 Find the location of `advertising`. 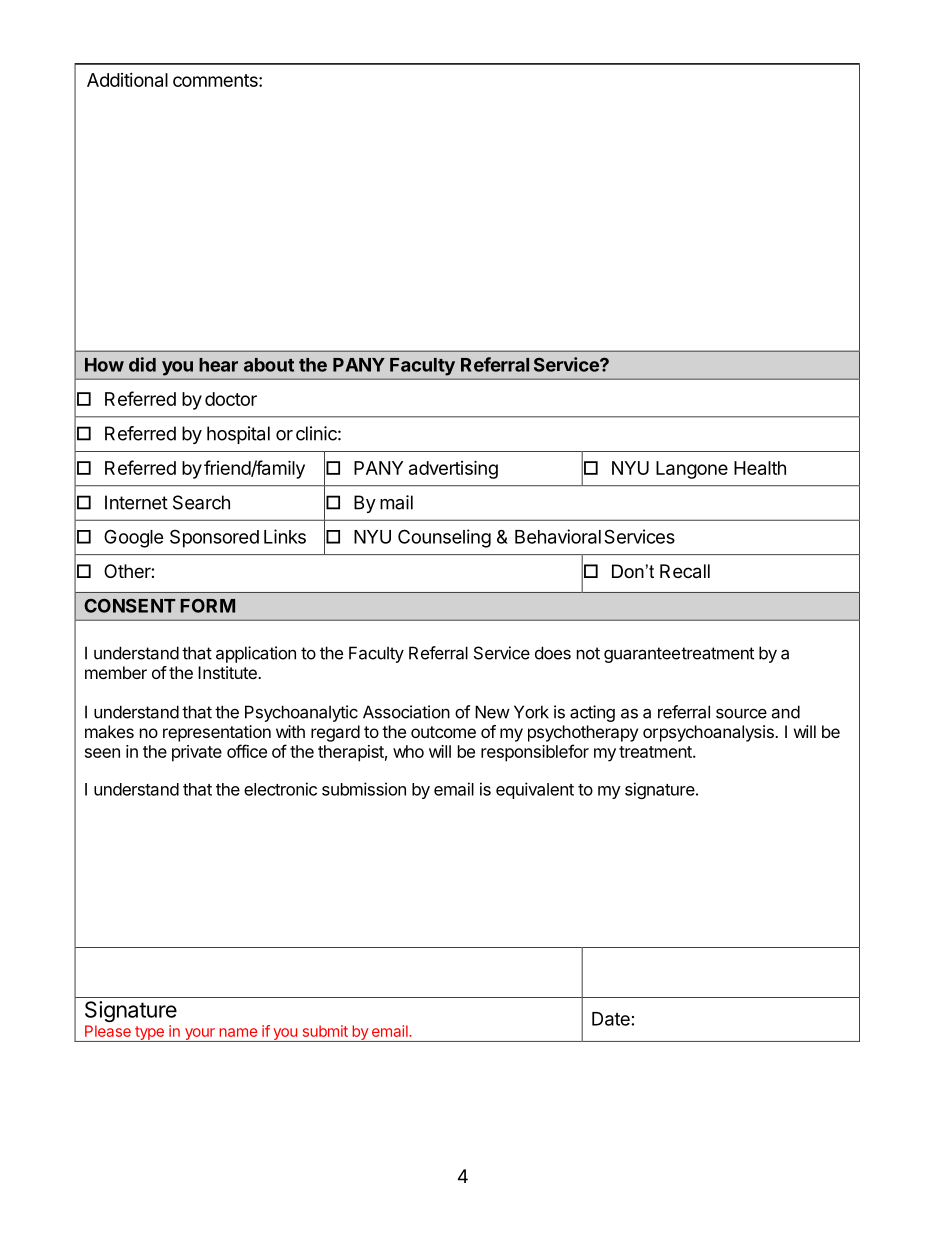

advertising is located at coordinates (453, 469).
